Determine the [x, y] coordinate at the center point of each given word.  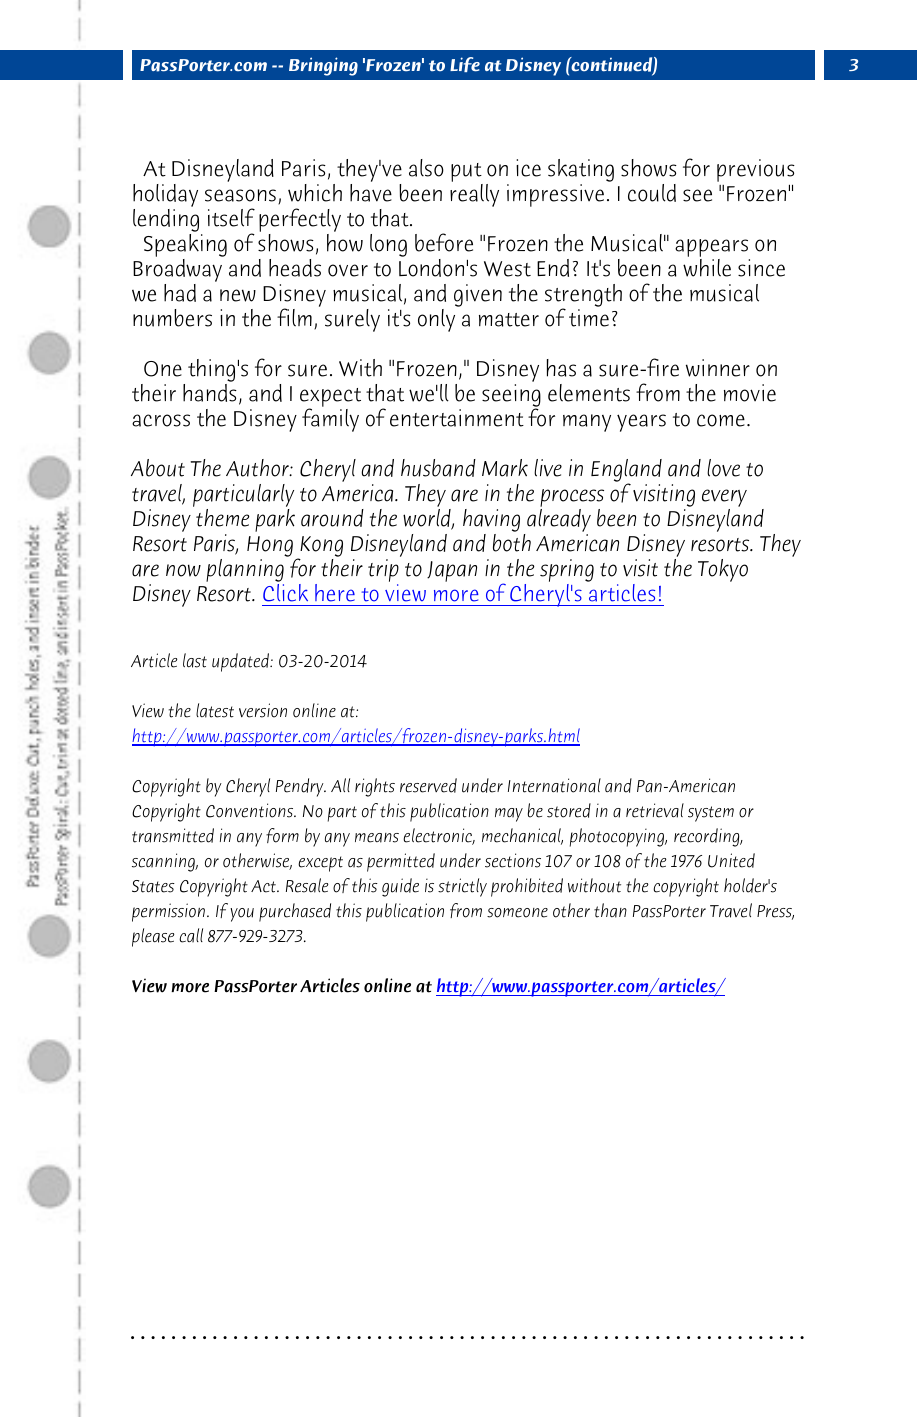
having [491, 522]
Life [465, 64]
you [242, 915]
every [724, 499]
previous [756, 172]
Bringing [323, 66]
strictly [462, 887]
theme [223, 518]
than [610, 910]
